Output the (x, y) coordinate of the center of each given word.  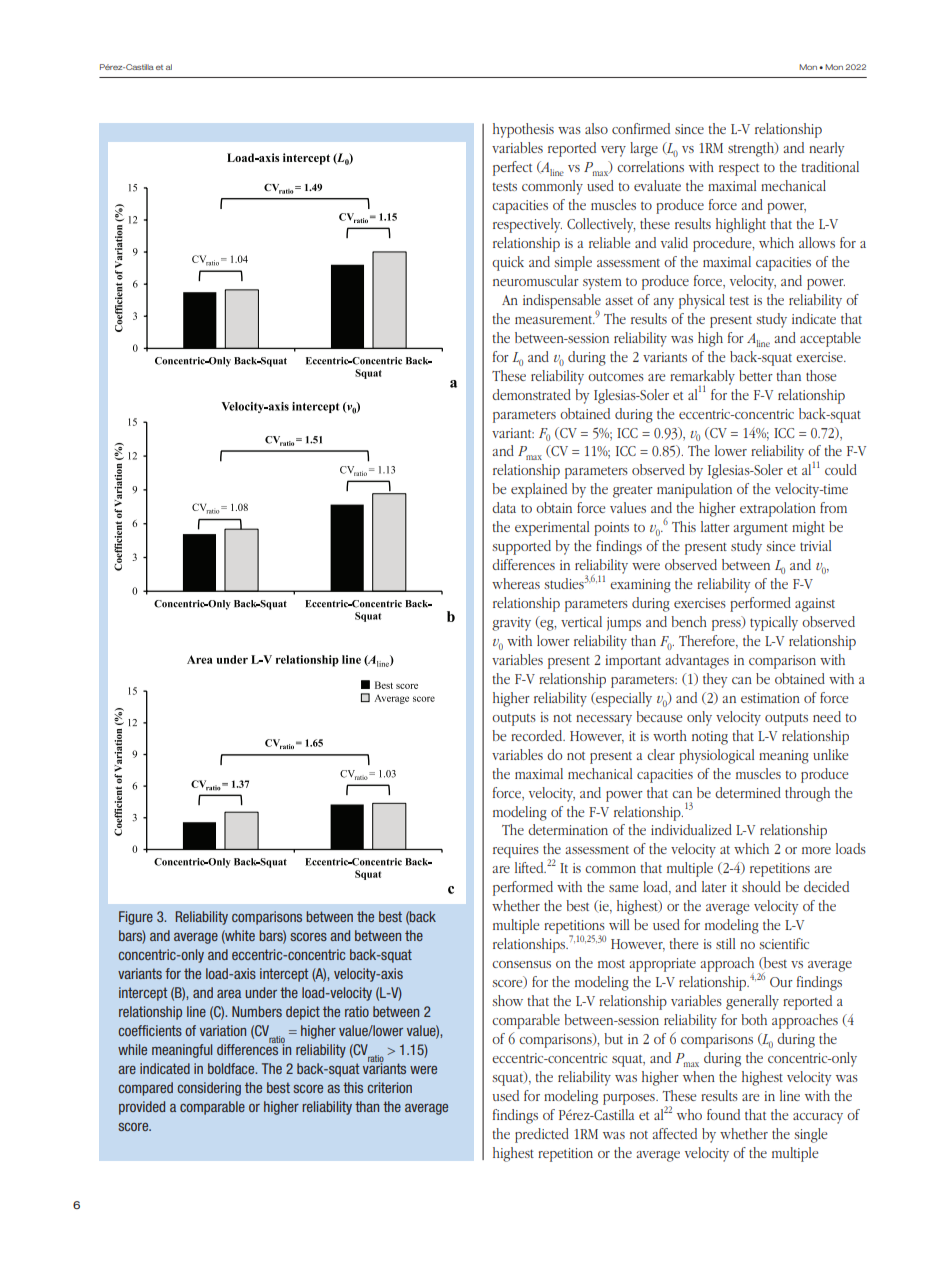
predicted (542, 1135)
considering (209, 1089)
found (723, 1114)
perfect (512, 168)
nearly (826, 149)
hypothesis (523, 130)
